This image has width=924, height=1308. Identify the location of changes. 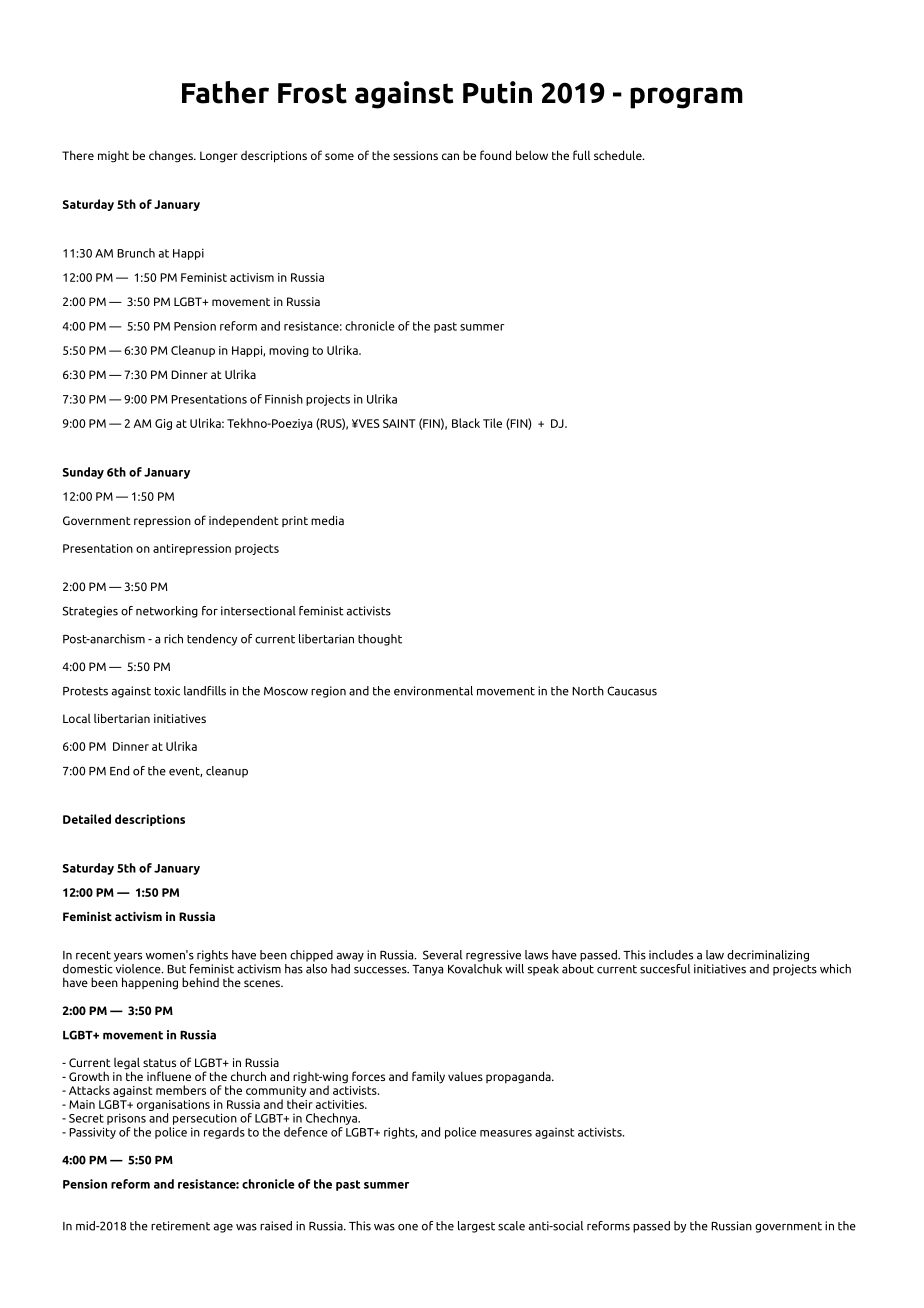
(172, 157).
